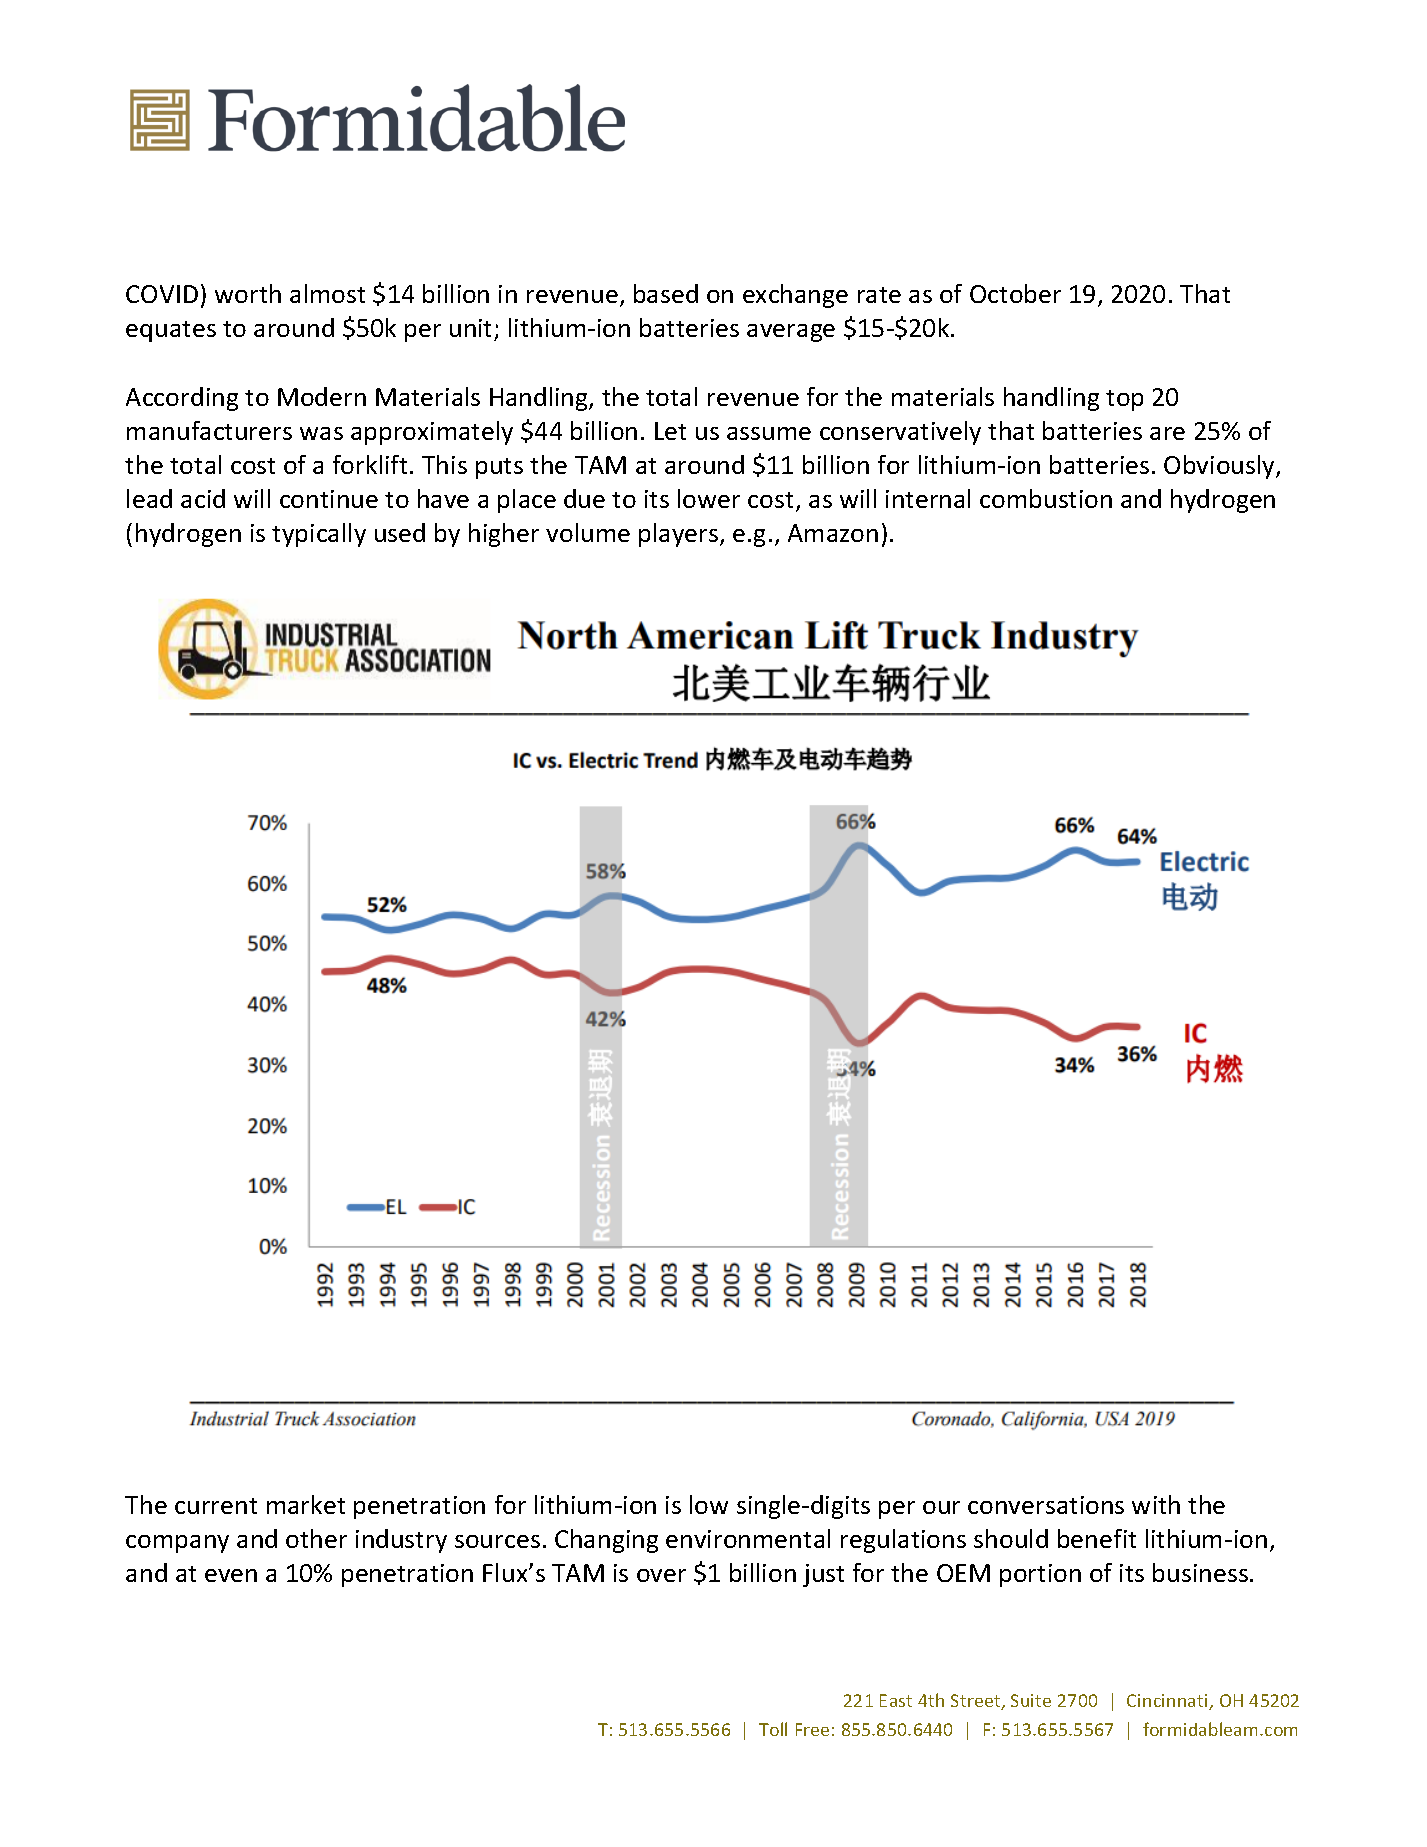  What do you see at coordinates (316, 1538) in the image?
I see `other` at bounding box center [316, 1538].
